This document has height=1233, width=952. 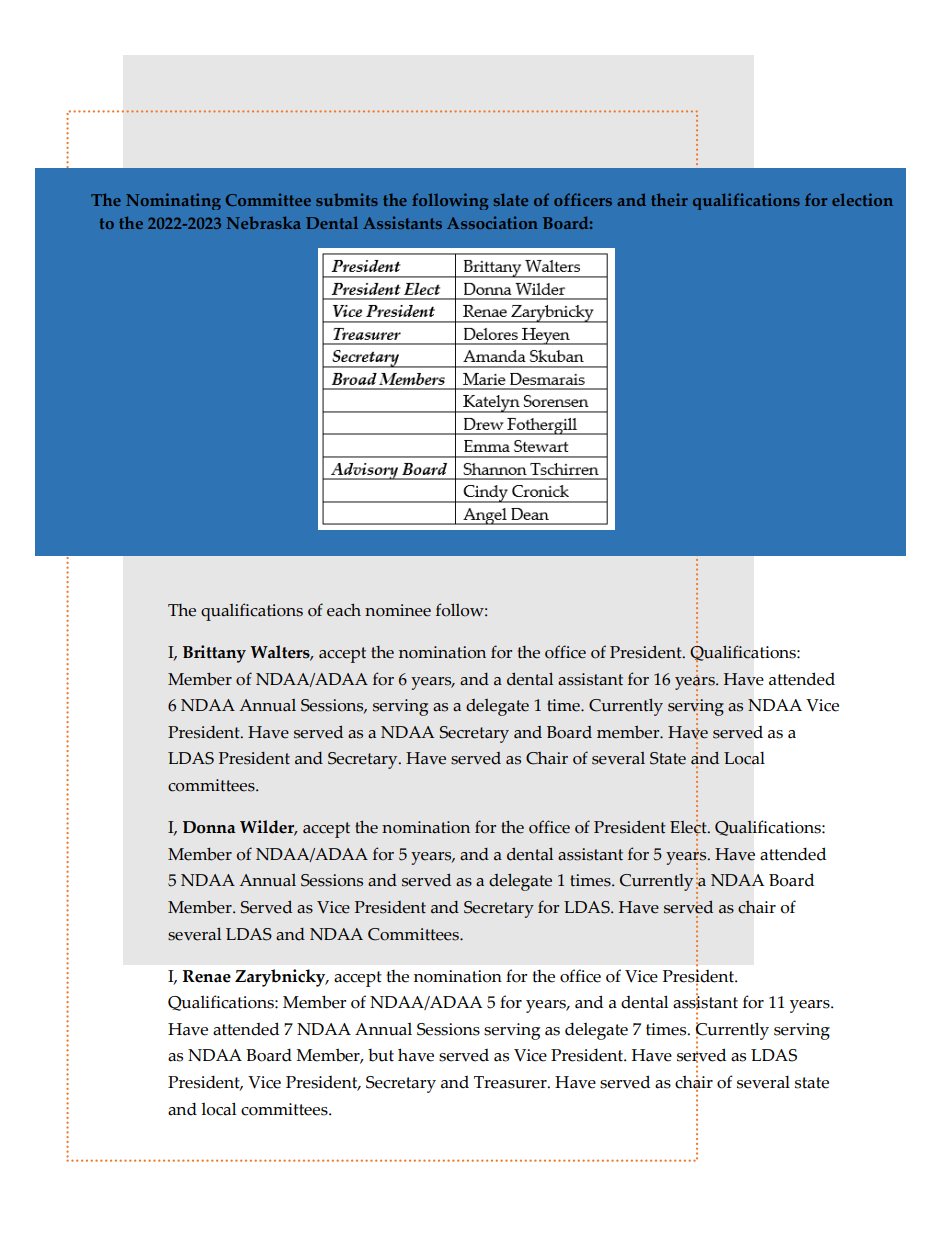 What do you see at coordinates (264, 222) in the document?
I see `Nebraska` at bounding box center [264, 222].
